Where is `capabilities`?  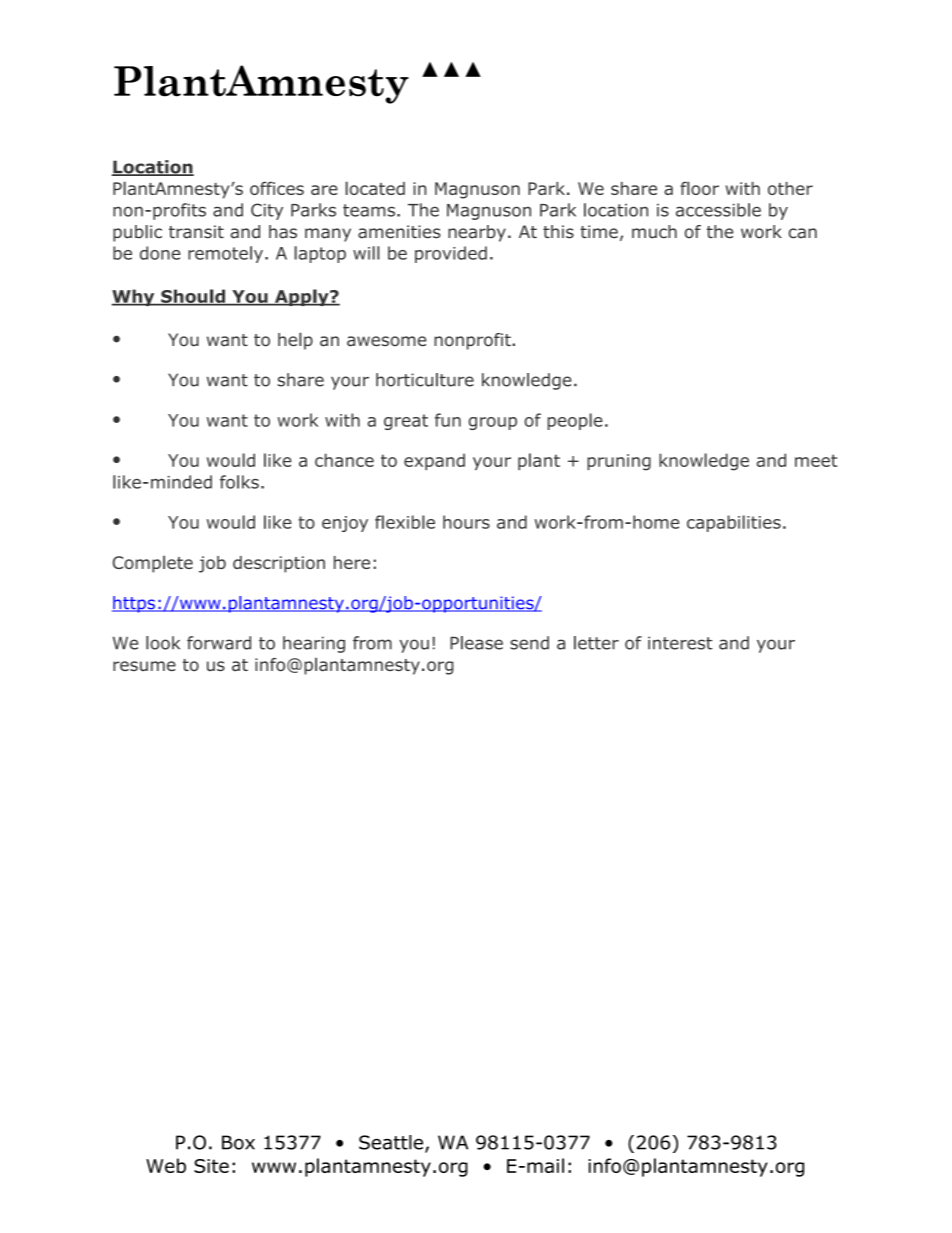
capabilities is located at coordinates (734, 523).
